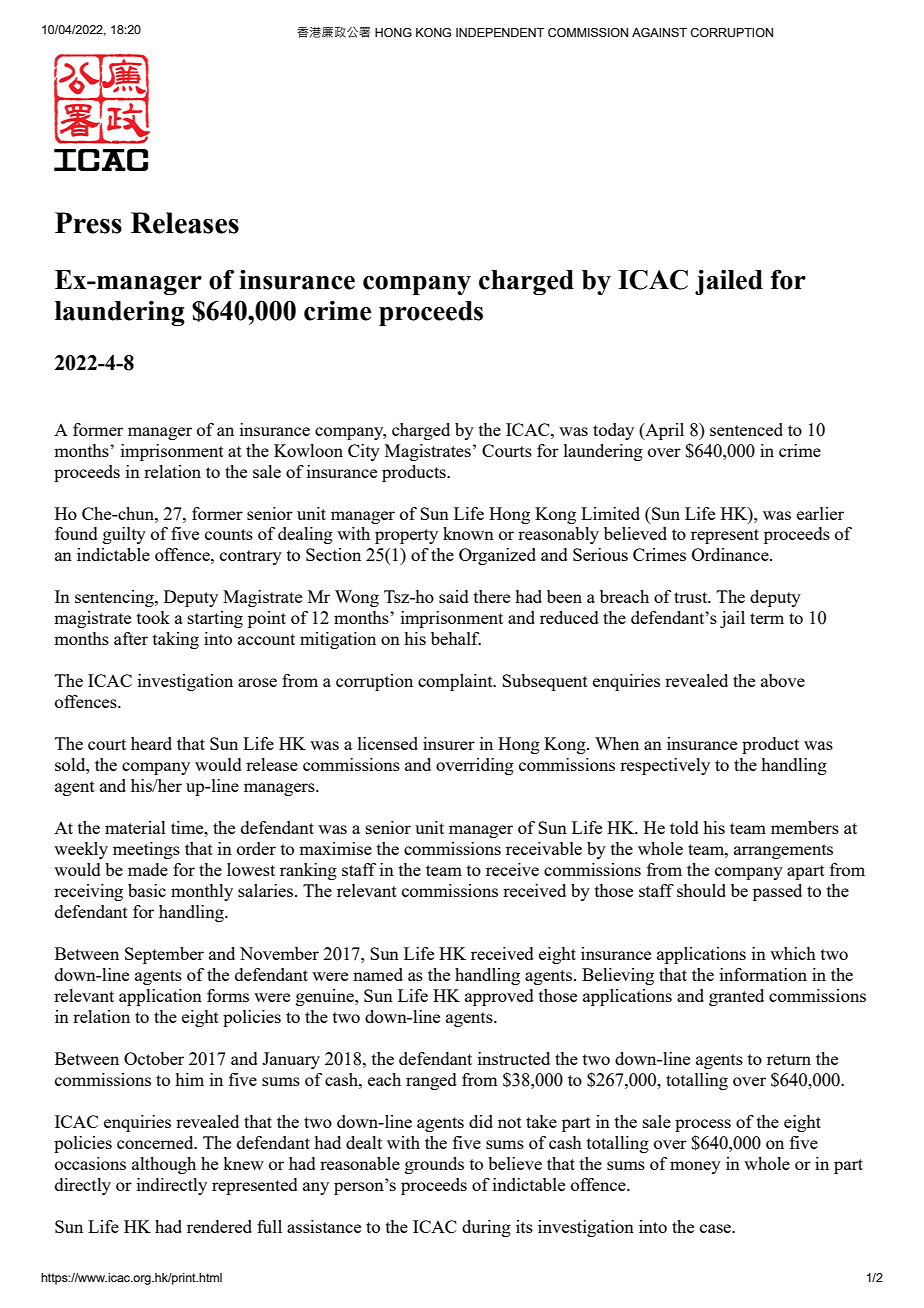  I want to click on Press, so click(88, 223).
